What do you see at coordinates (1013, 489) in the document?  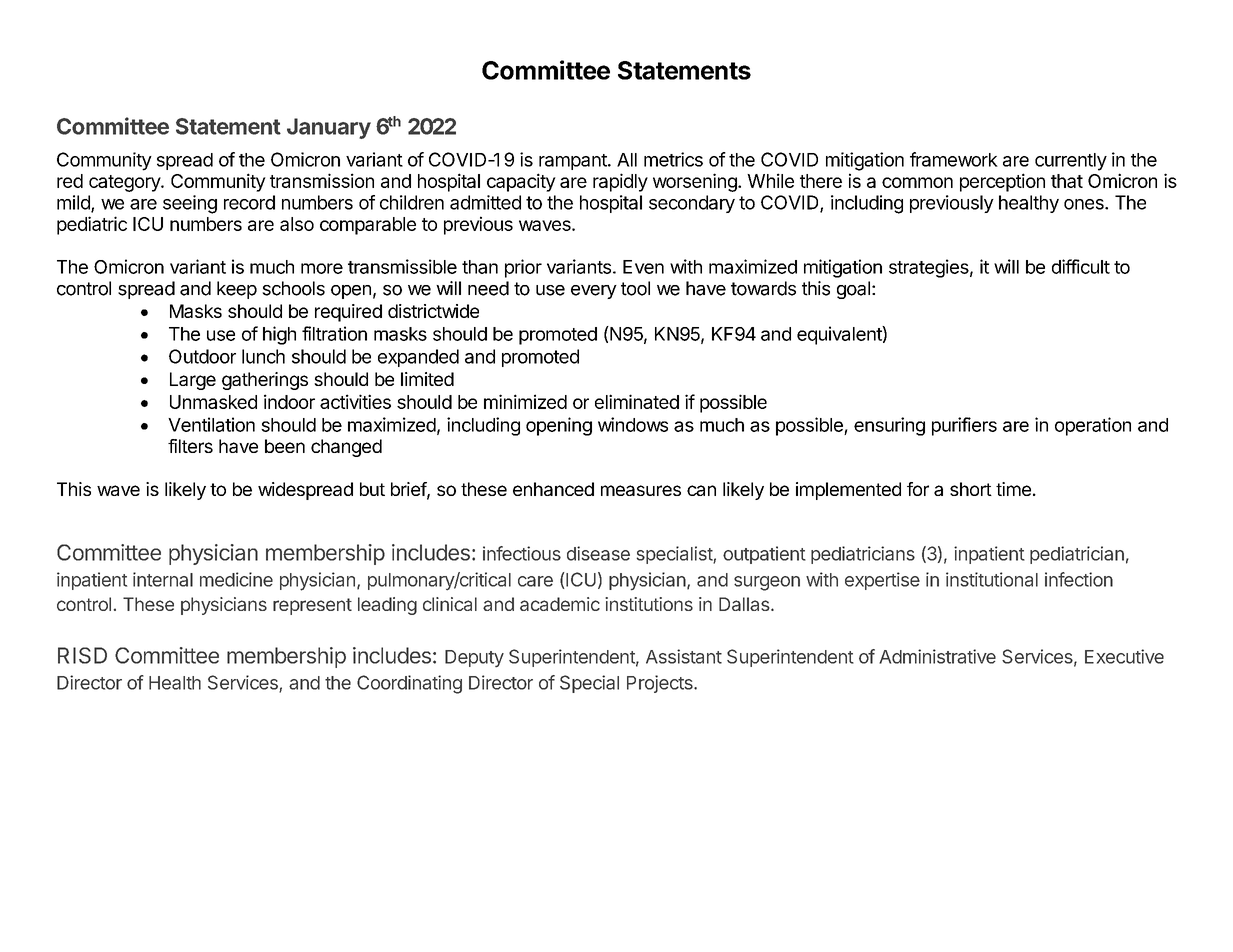 I see `time` at bounding box center [1013, 489].
